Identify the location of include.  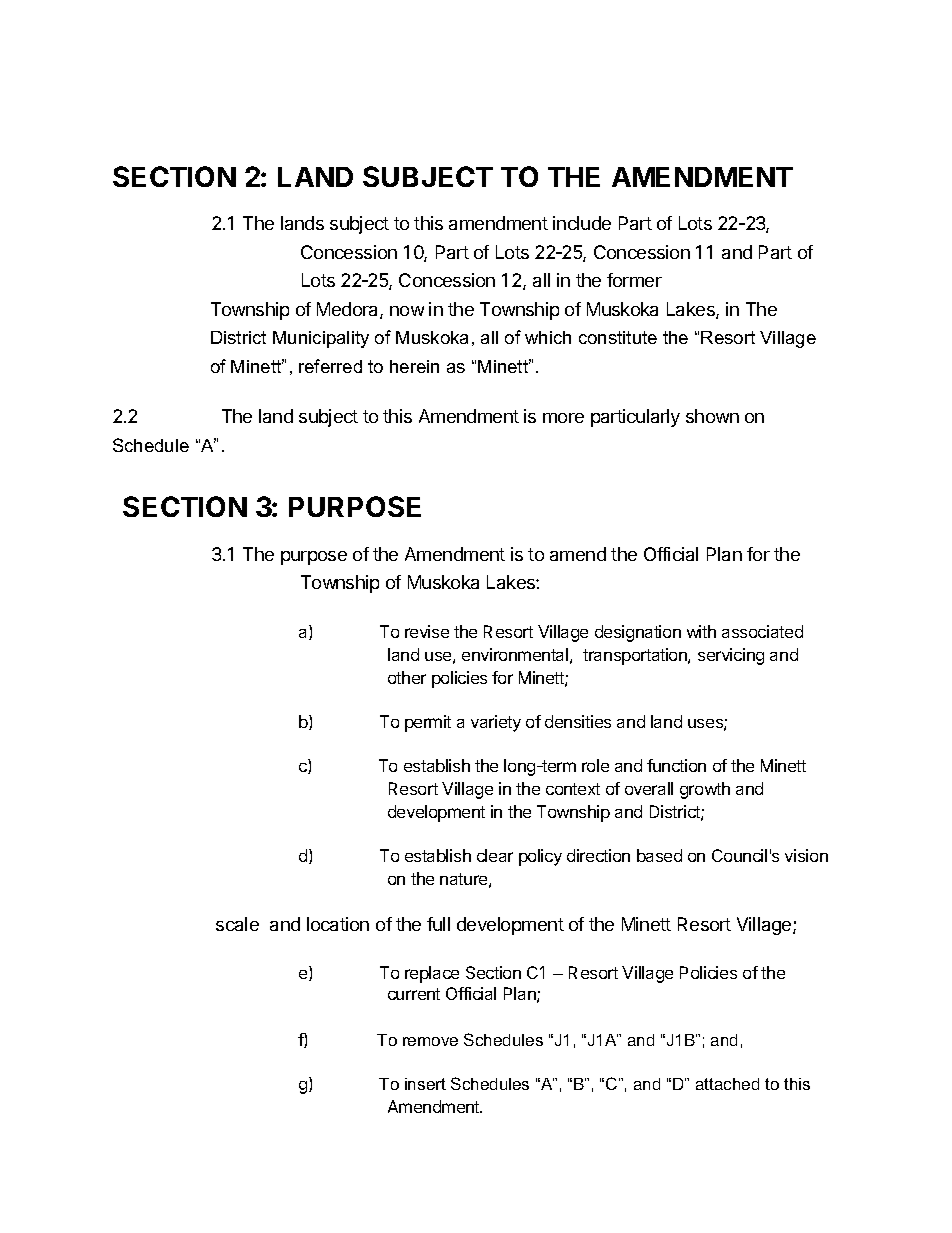
(582, 223).
